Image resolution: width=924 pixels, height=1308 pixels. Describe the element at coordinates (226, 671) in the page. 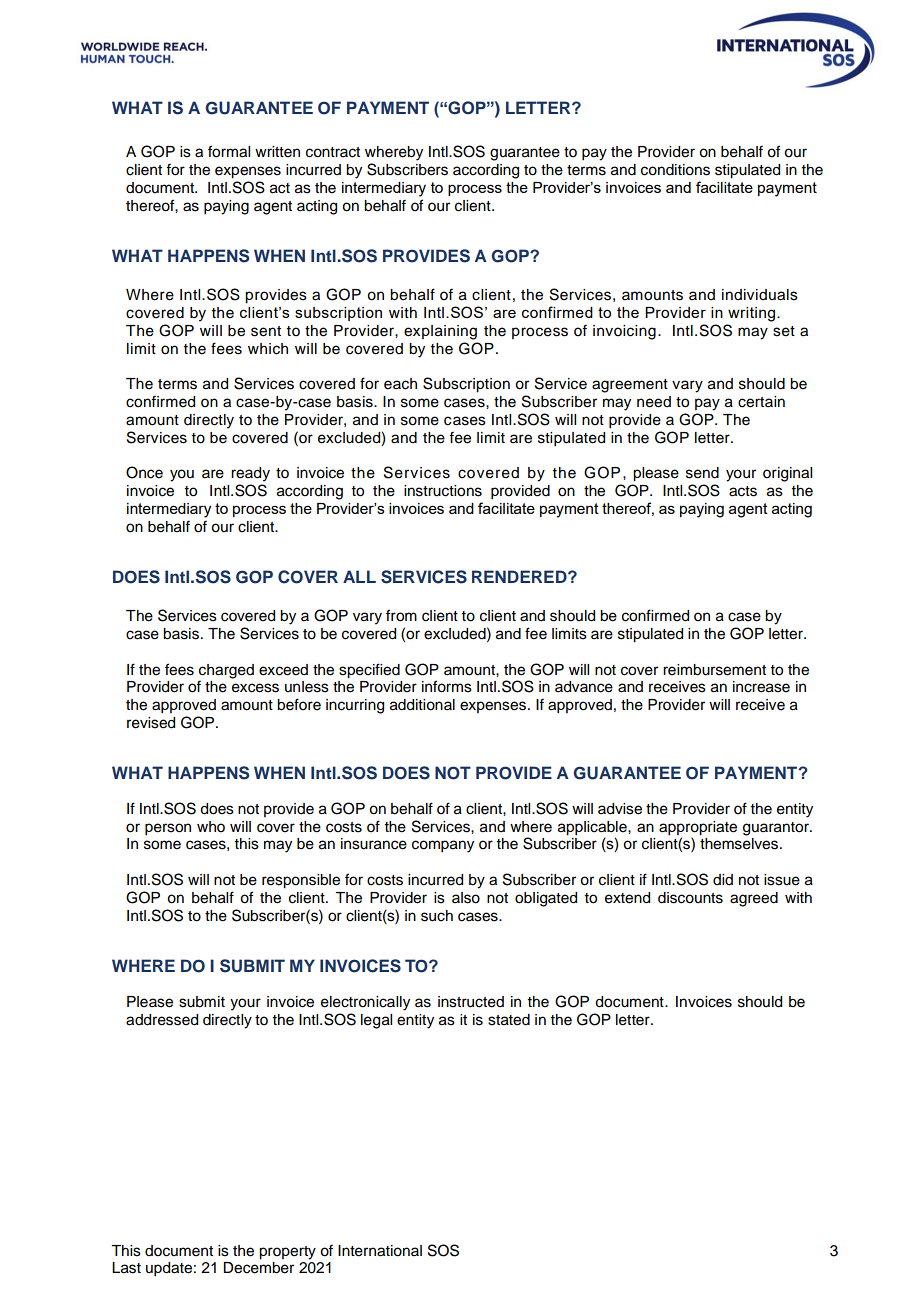

I see `charged` at that location.
